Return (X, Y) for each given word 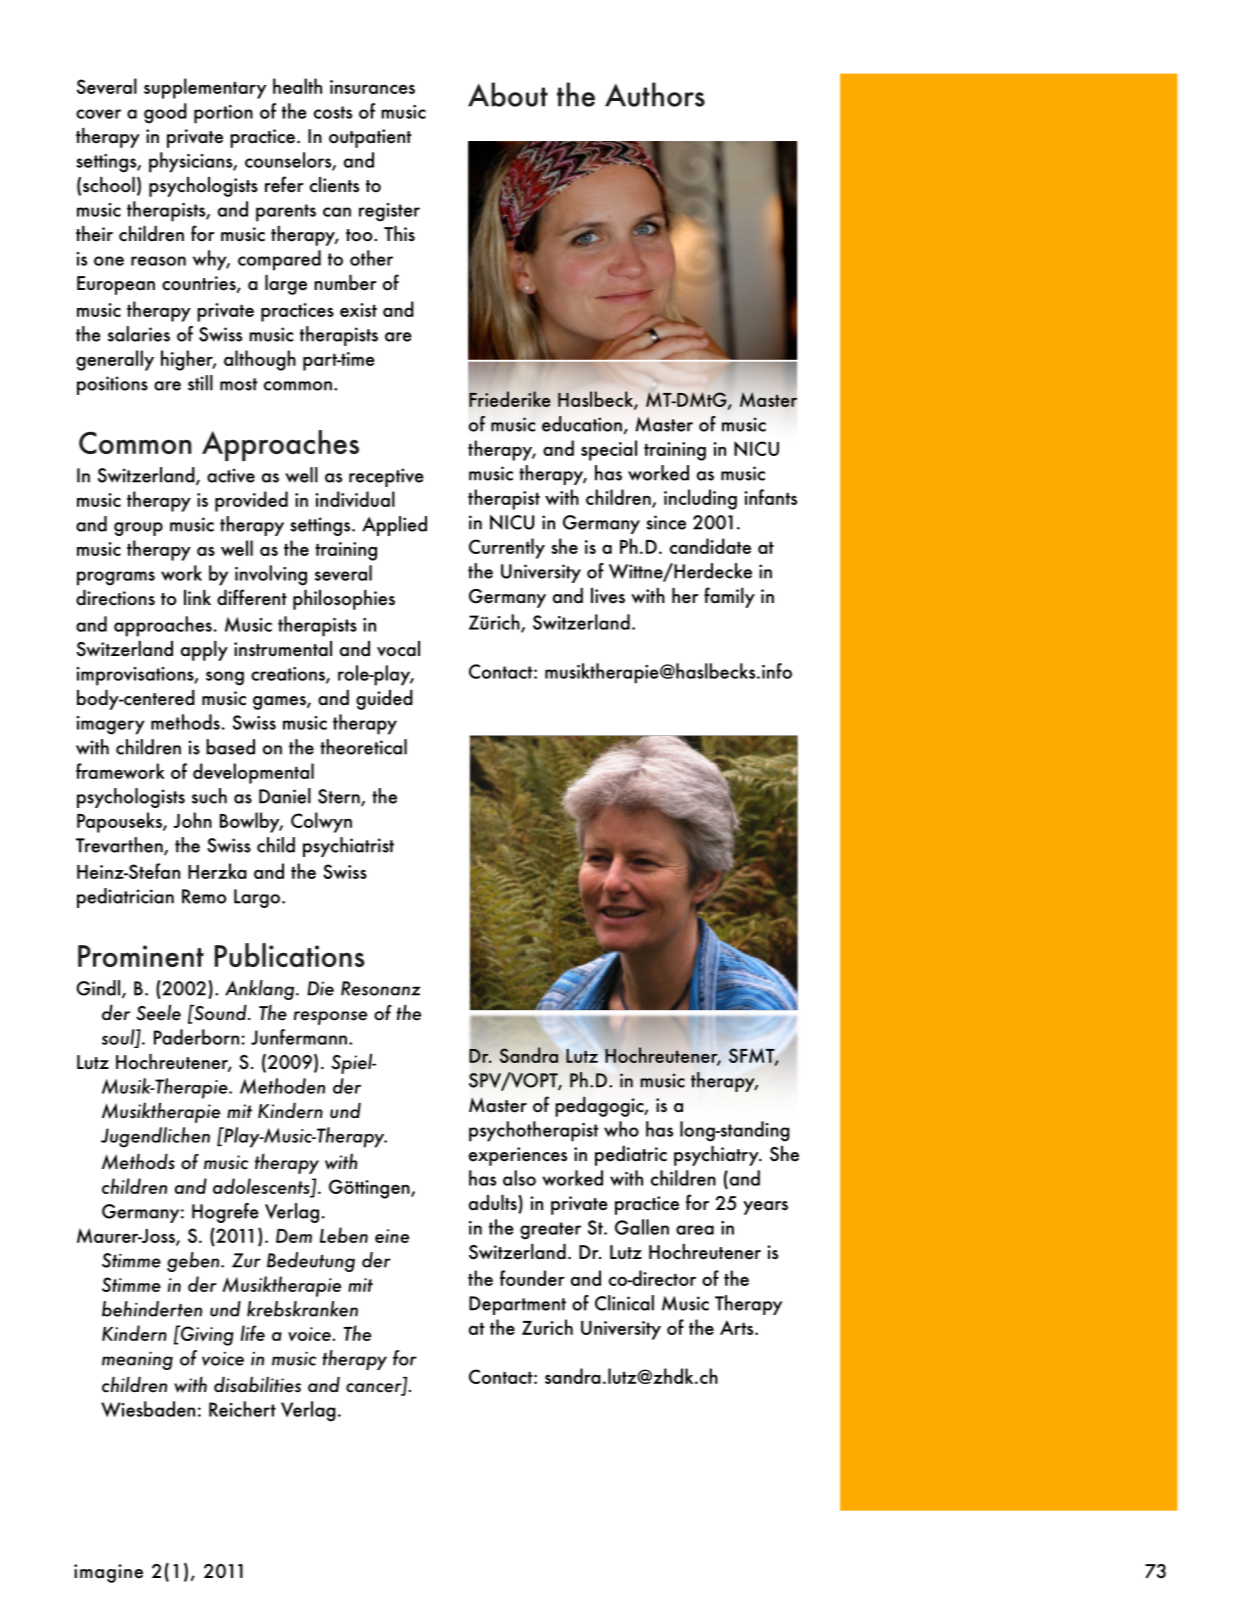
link (197, 597)
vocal (398, 649)
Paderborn (196, 1037)
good (165, 113)
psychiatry (717, 1156)
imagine (108, 1573)
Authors (655, 94)
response (330, 1018)
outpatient (370, 138)
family (729, 597)
